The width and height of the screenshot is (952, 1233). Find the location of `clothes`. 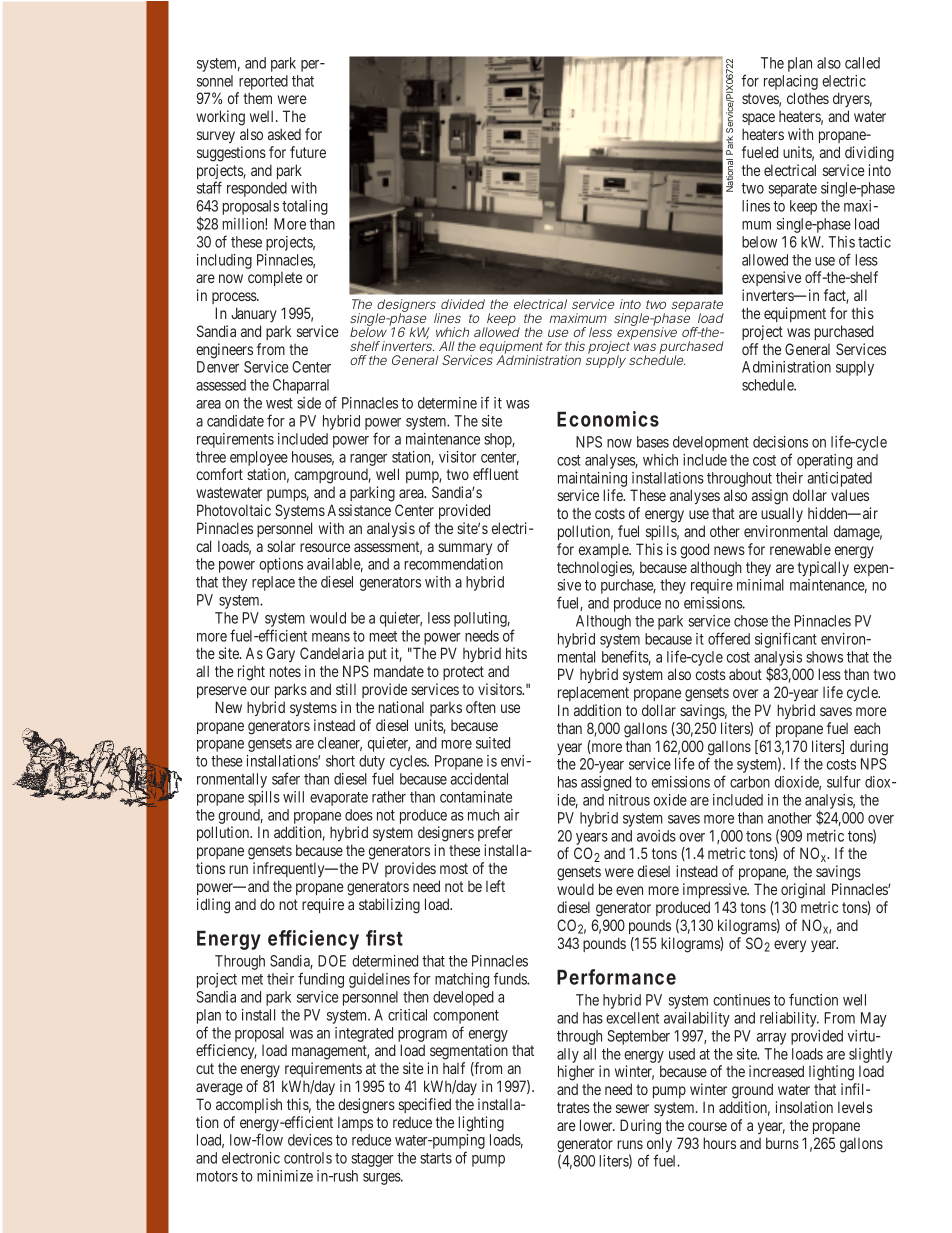

clothes is located at coordinates (808, 98).
